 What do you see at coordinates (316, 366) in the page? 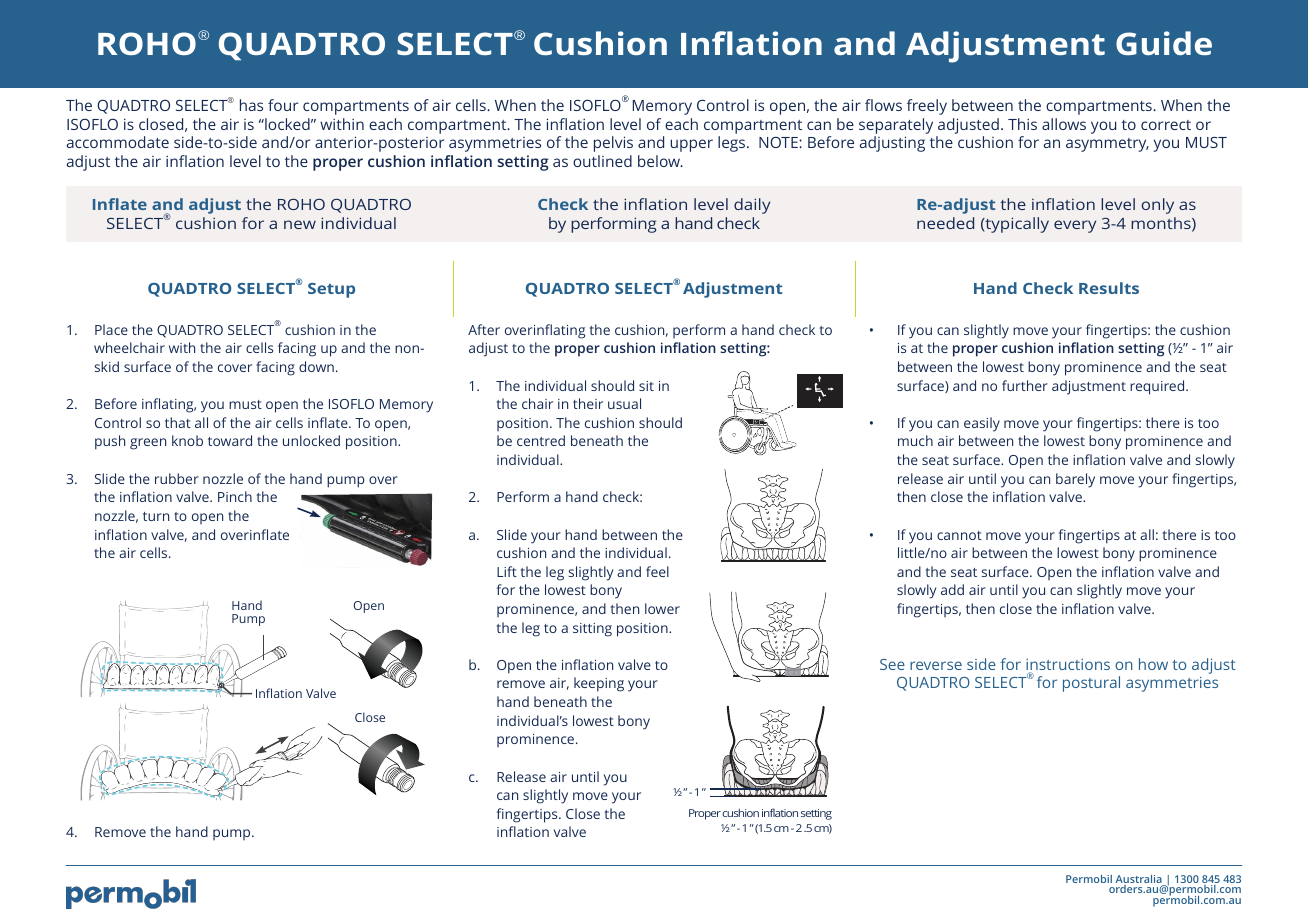
I see `down` at bounding box center [316, 366].
